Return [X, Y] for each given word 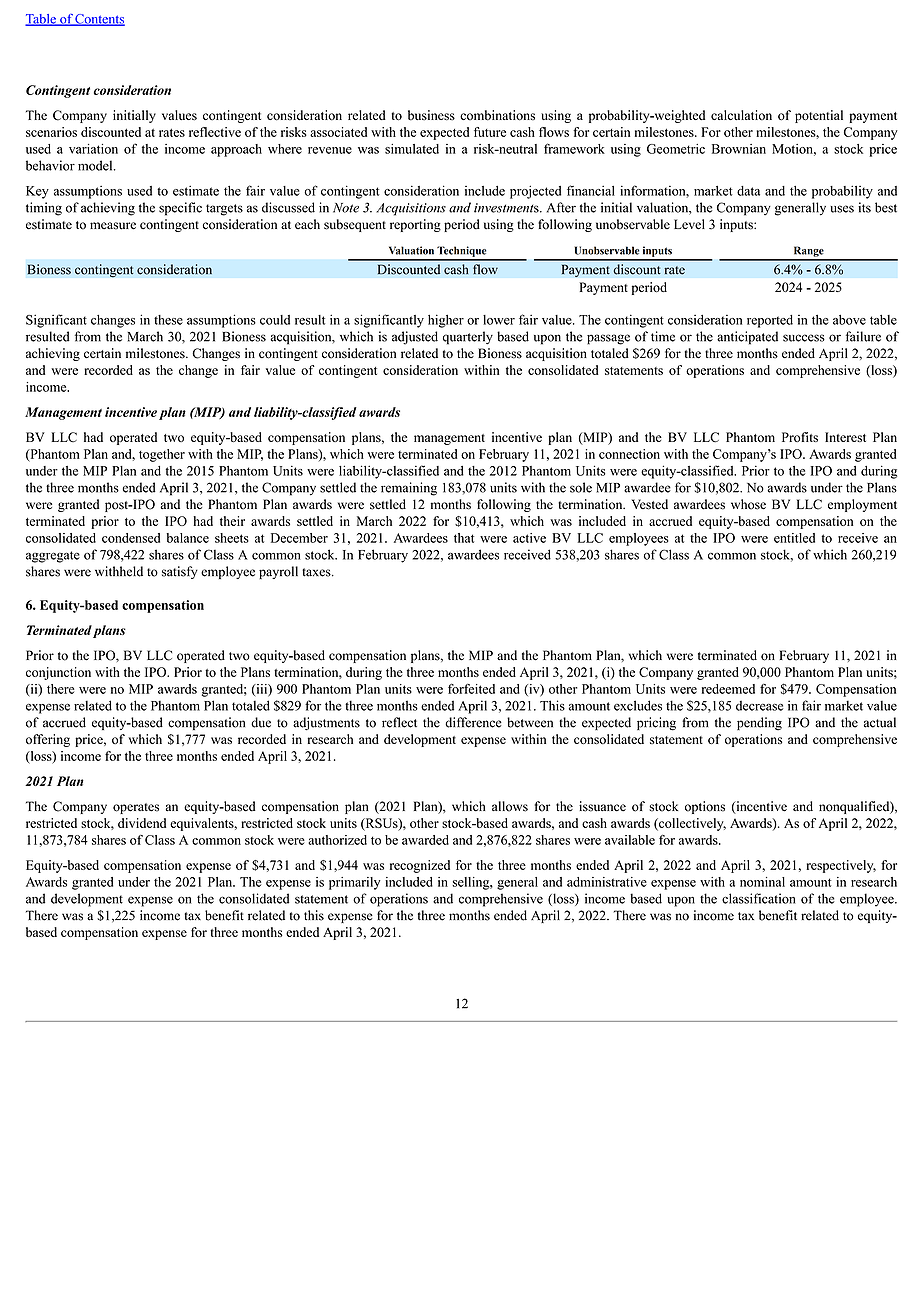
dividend [142, 823]
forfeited [471, 688]
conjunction [58, 673]
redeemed [728, 689]
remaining [409, 489]
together [162, 455]
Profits [800, 437]
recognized [420, 866]
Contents [99, 20]
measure [113, 226]
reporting [415, 225]
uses [842, 209]
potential [819, 116]
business [431, 115]
